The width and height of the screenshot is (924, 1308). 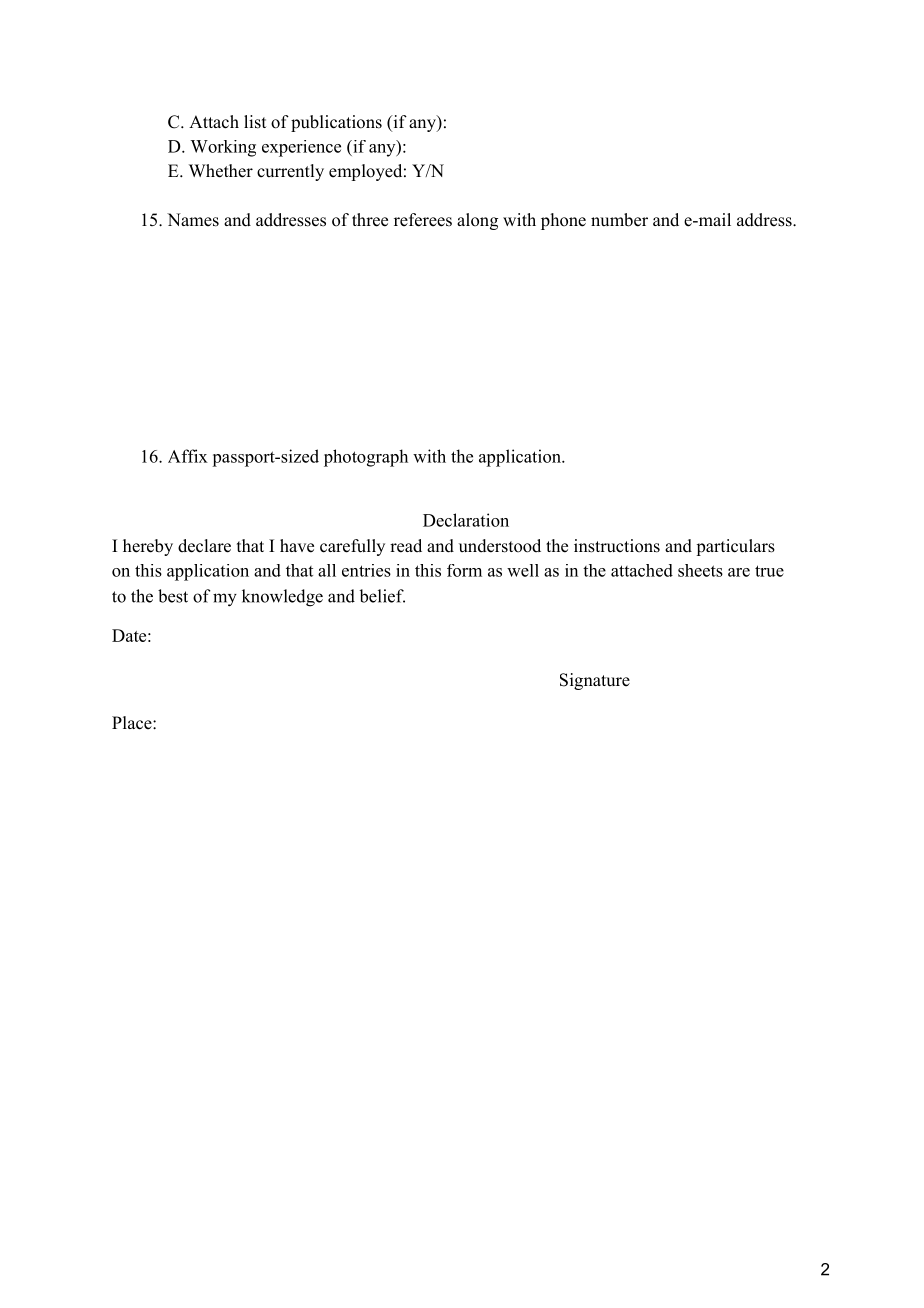 I want to click on particulars, so click(x=735, y=547).
